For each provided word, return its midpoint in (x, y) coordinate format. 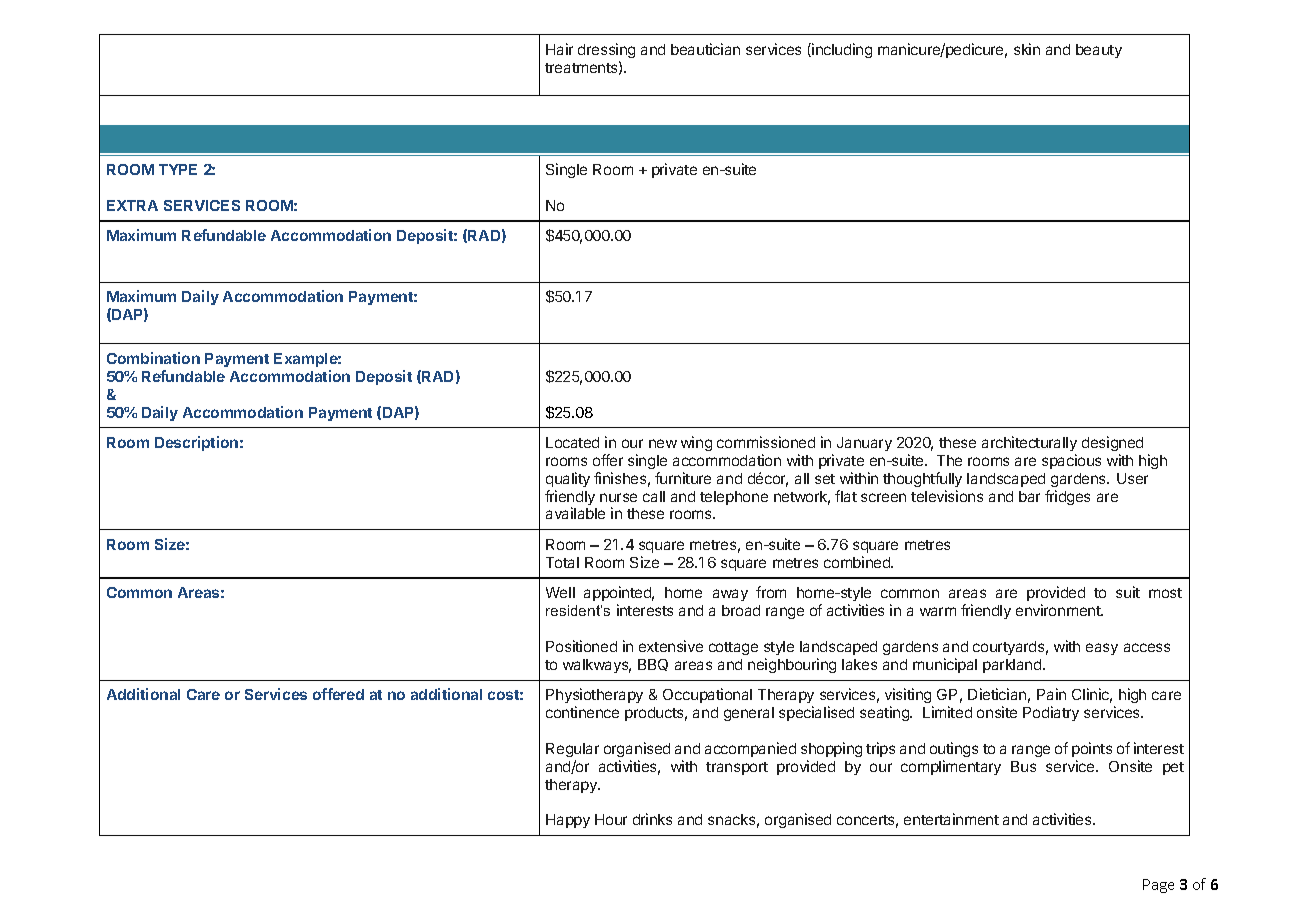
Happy (568, 821)
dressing (606, 50)
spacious (1071, 461)
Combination (153, 358)
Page (1158, 886)
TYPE (178, 169)
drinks (652, 819)
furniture (683, 478)
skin (1027, 49)
